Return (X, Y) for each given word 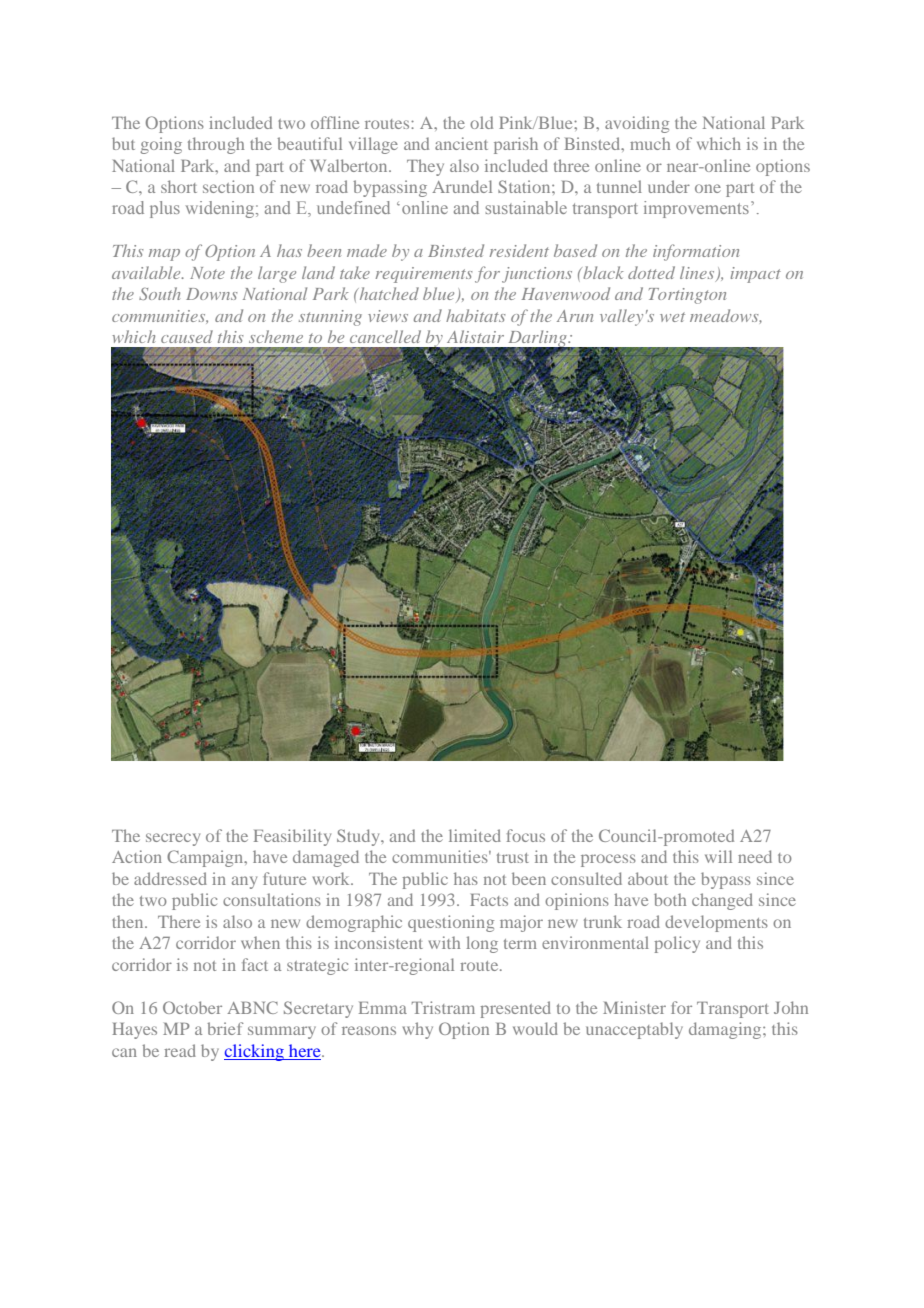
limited (475, 835)
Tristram (443, 1007)
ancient (461, 143)
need (755, 856)
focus (526, 835)
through (216, 145)
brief (225, 1028)
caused (187, 336)
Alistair (475, 336)
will (718, 856)
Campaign (206, 858)
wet (672, 317)
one (708, 188)
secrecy (173, 839)
